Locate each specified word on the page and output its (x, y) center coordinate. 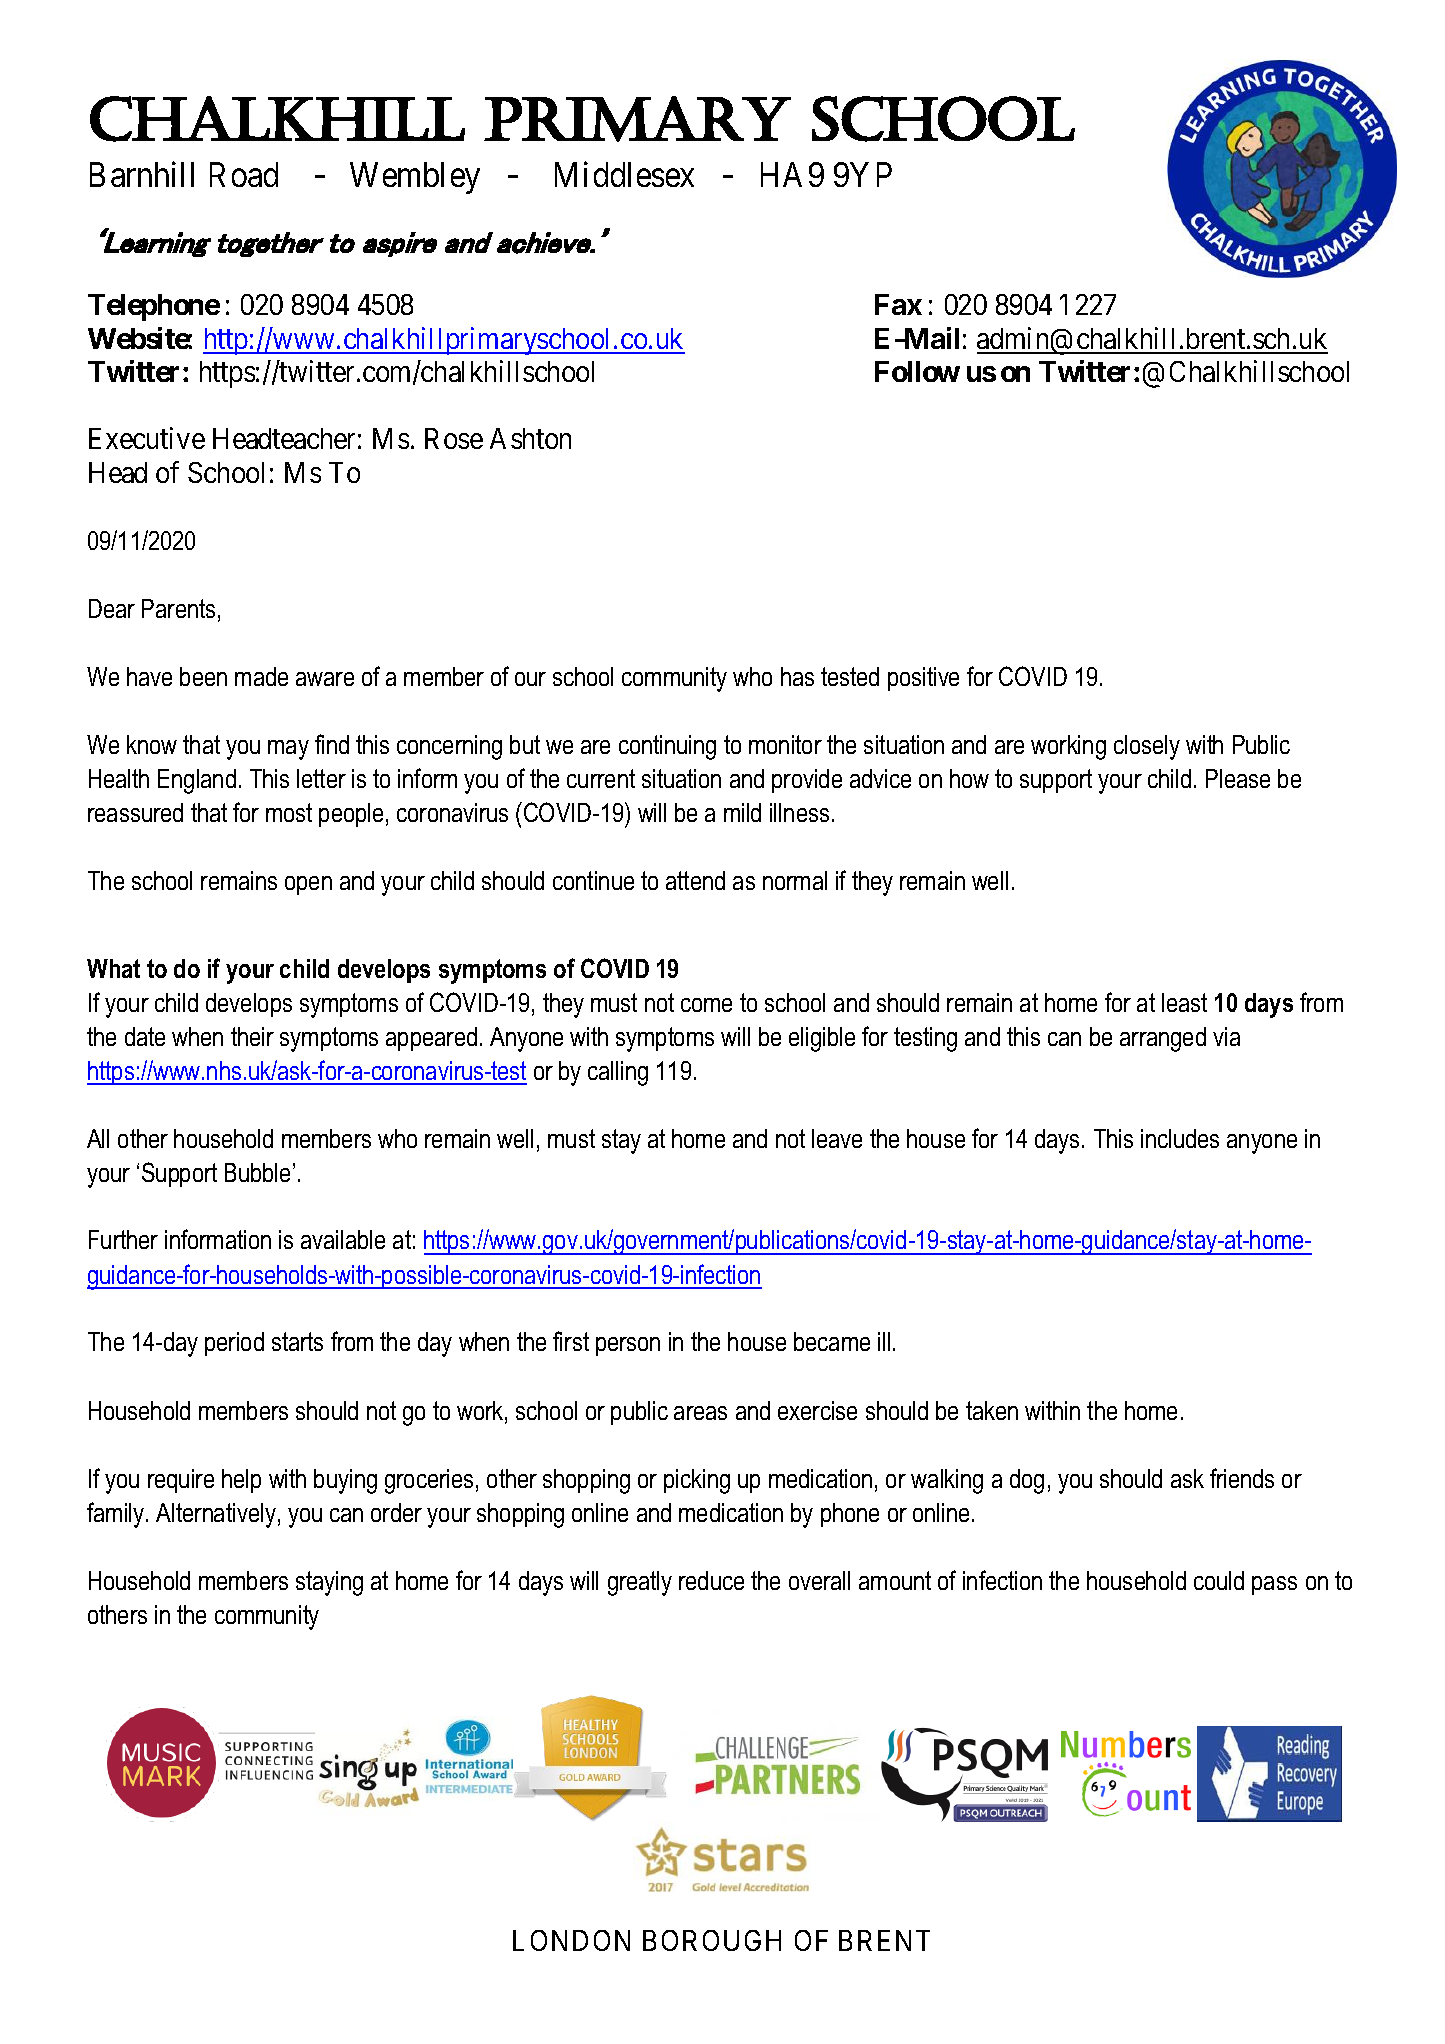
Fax (898, 304)
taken (992, 1410)
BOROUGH (712, 1940)
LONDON (571, 1940)
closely (1147, 747)
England (197, 781)
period (234, 1344)
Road (244, 174)
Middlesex (624, 174)
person (628, 1346)
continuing (667, 747)
